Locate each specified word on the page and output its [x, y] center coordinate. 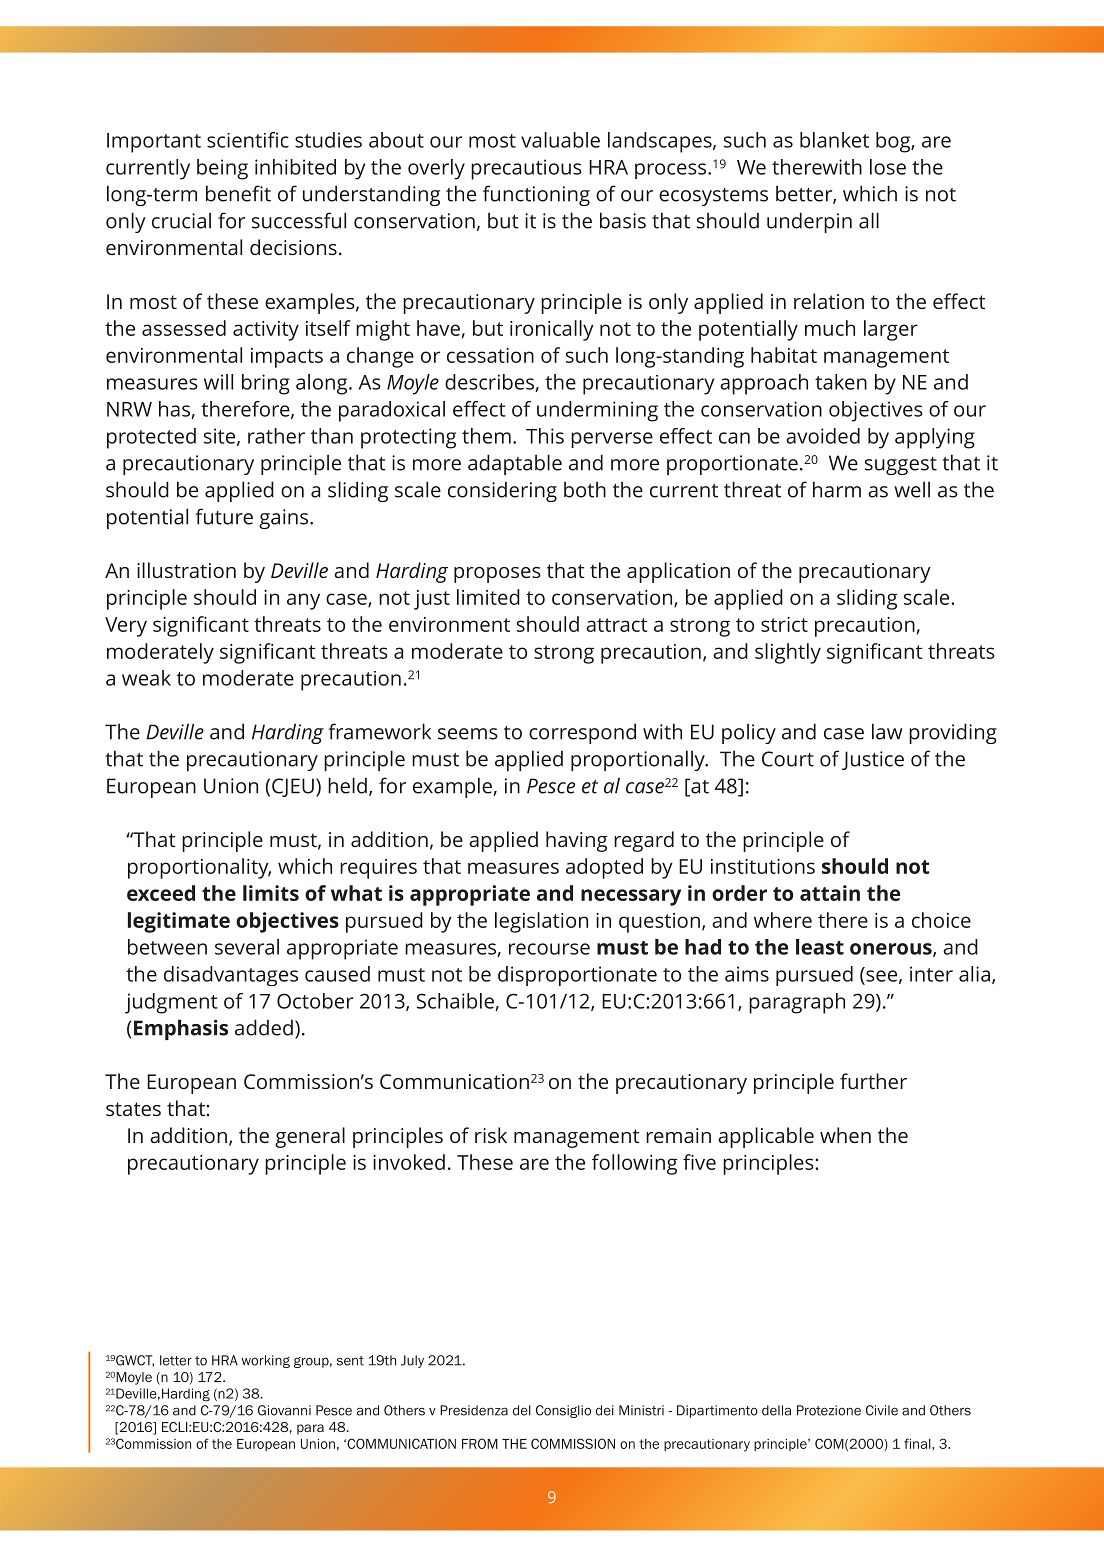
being [222, 169]
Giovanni [284, 1410]
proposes [497, 575]
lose [888, 167]
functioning [536, 195]
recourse [549, 949]
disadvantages [231, 976]
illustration [186, 570]
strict [784, 624]
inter [931, 974]
